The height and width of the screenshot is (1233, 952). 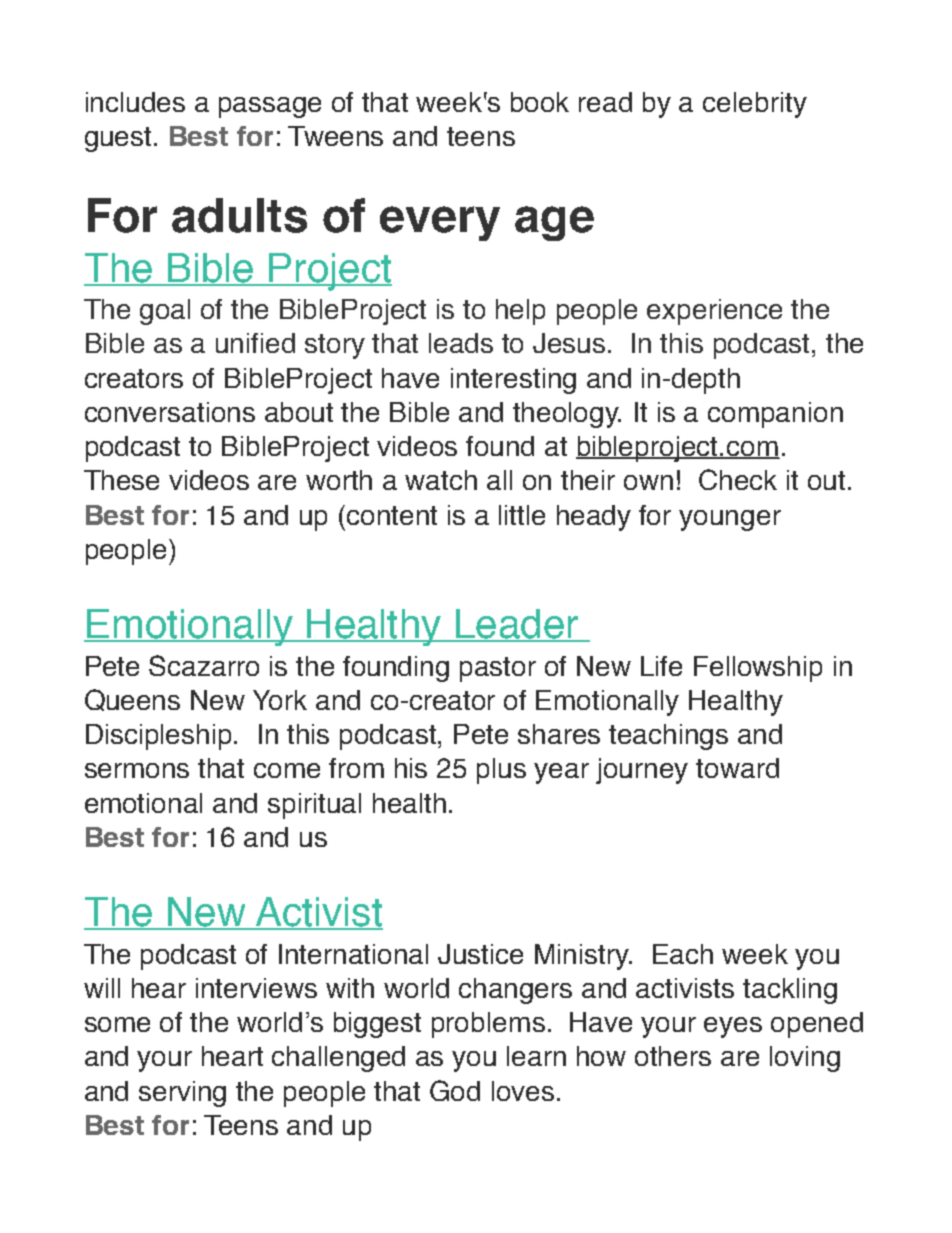 What do you see at coordinates (182, 1094) in the screenshot?
I see `serving` at bounding box center [182, 1094].
